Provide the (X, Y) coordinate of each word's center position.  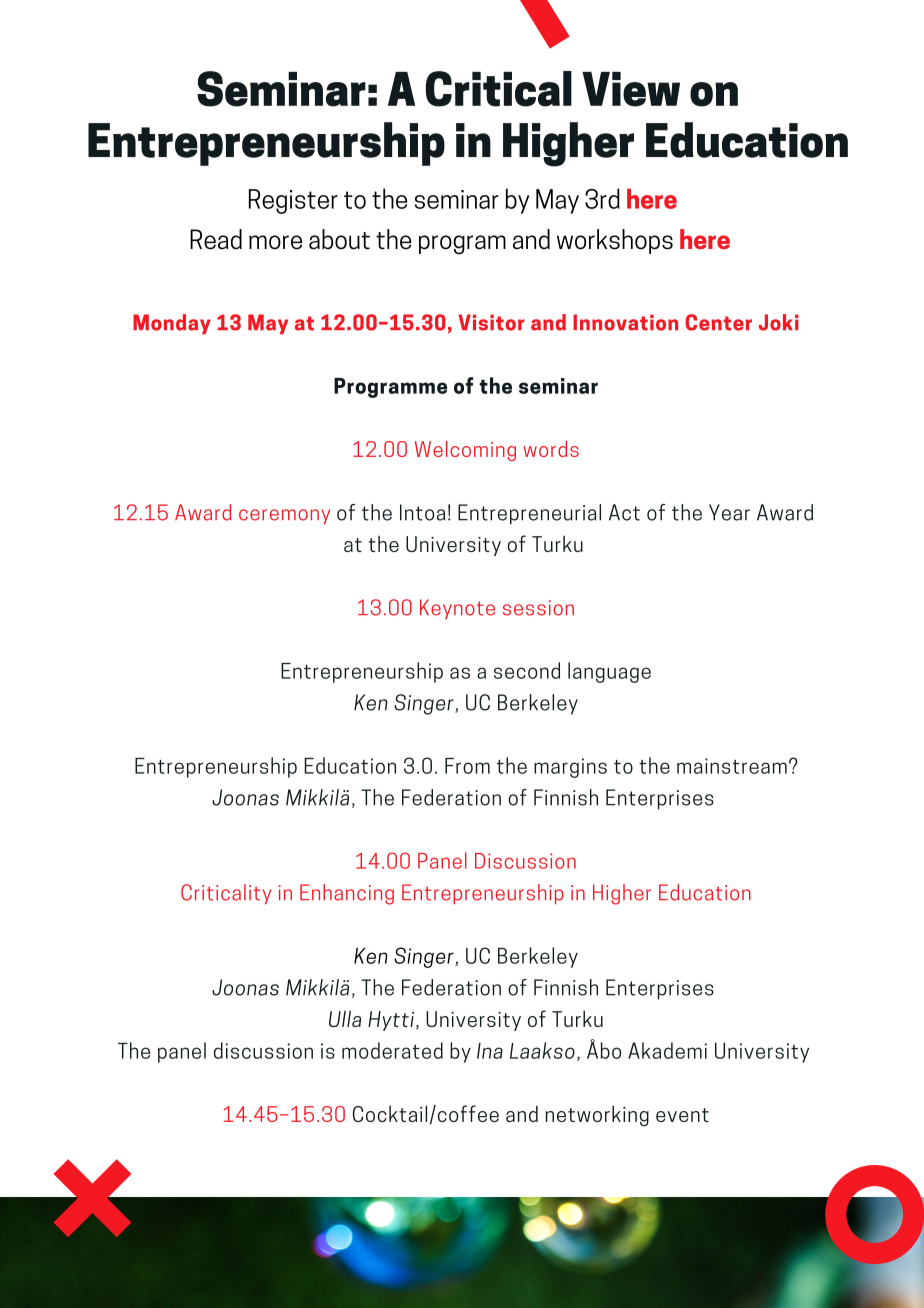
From (467, 766)
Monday (172, 324)
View (631, 89)
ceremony (284, 516)
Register (293, 201)
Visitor (491, 322)
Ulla (345, 1018)
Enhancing (347, 894)
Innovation (625, 322)
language (609, 672)
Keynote (457, 609)
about (339, 239)
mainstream (732, 766)
